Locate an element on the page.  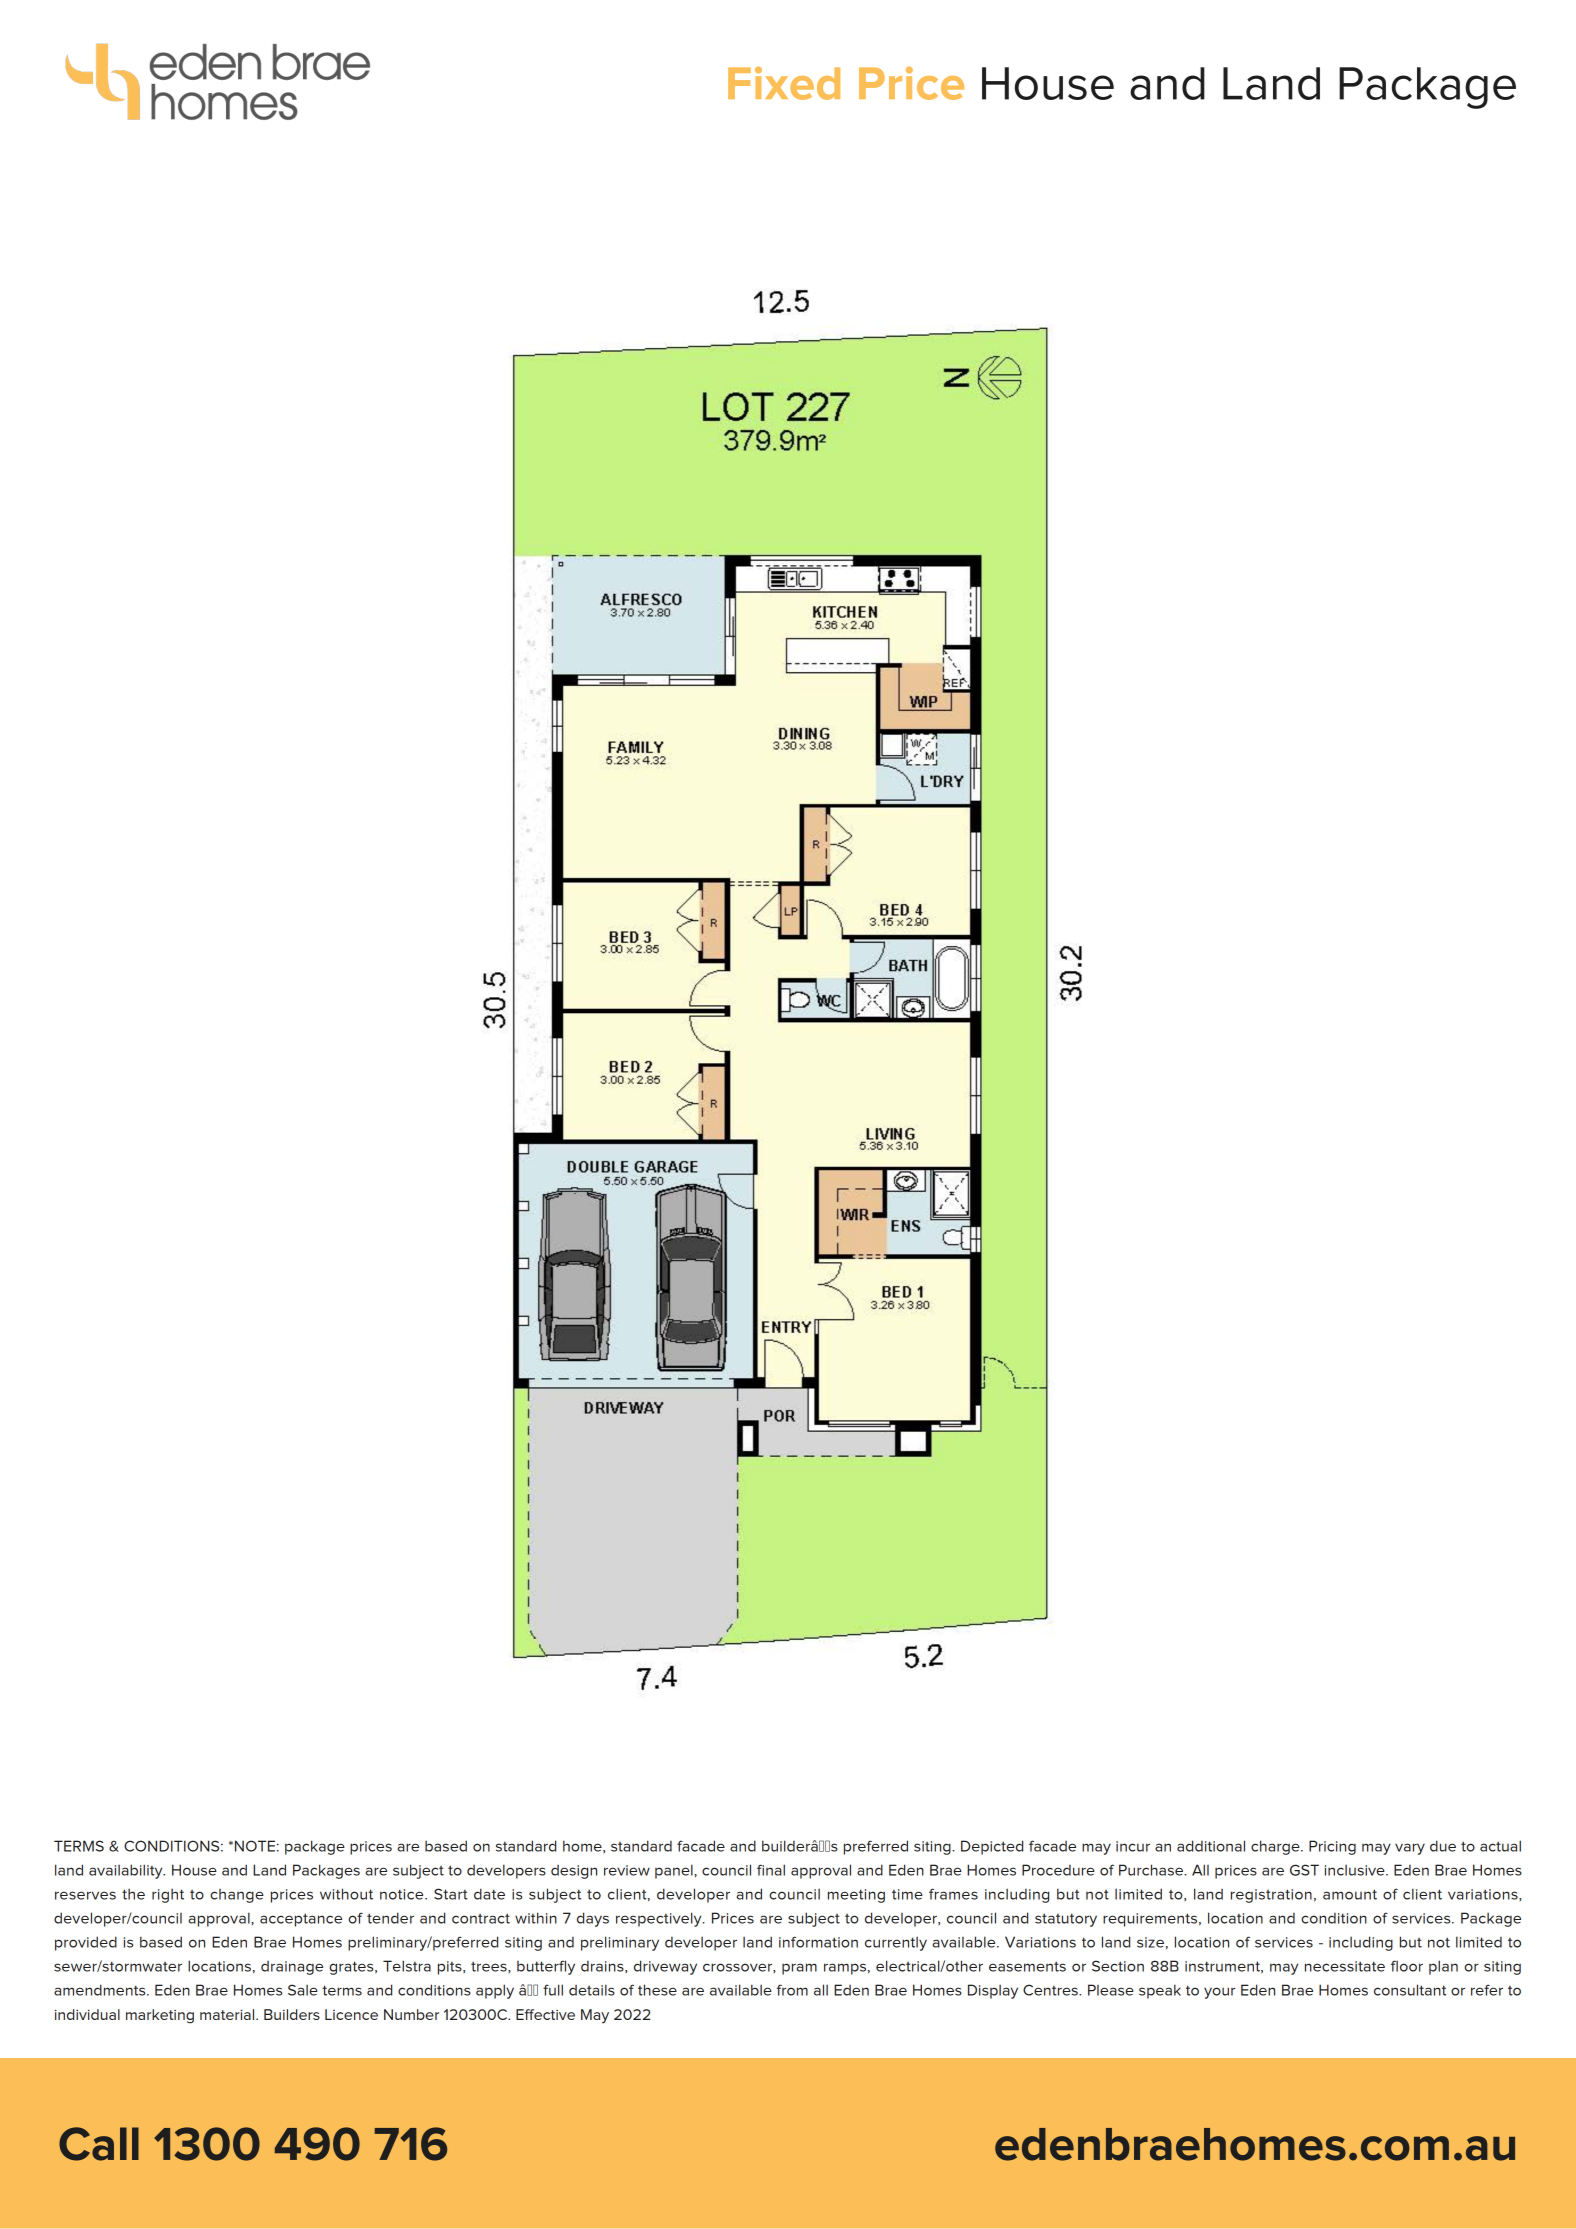
Fixed is located at coordinates (784, 83).
